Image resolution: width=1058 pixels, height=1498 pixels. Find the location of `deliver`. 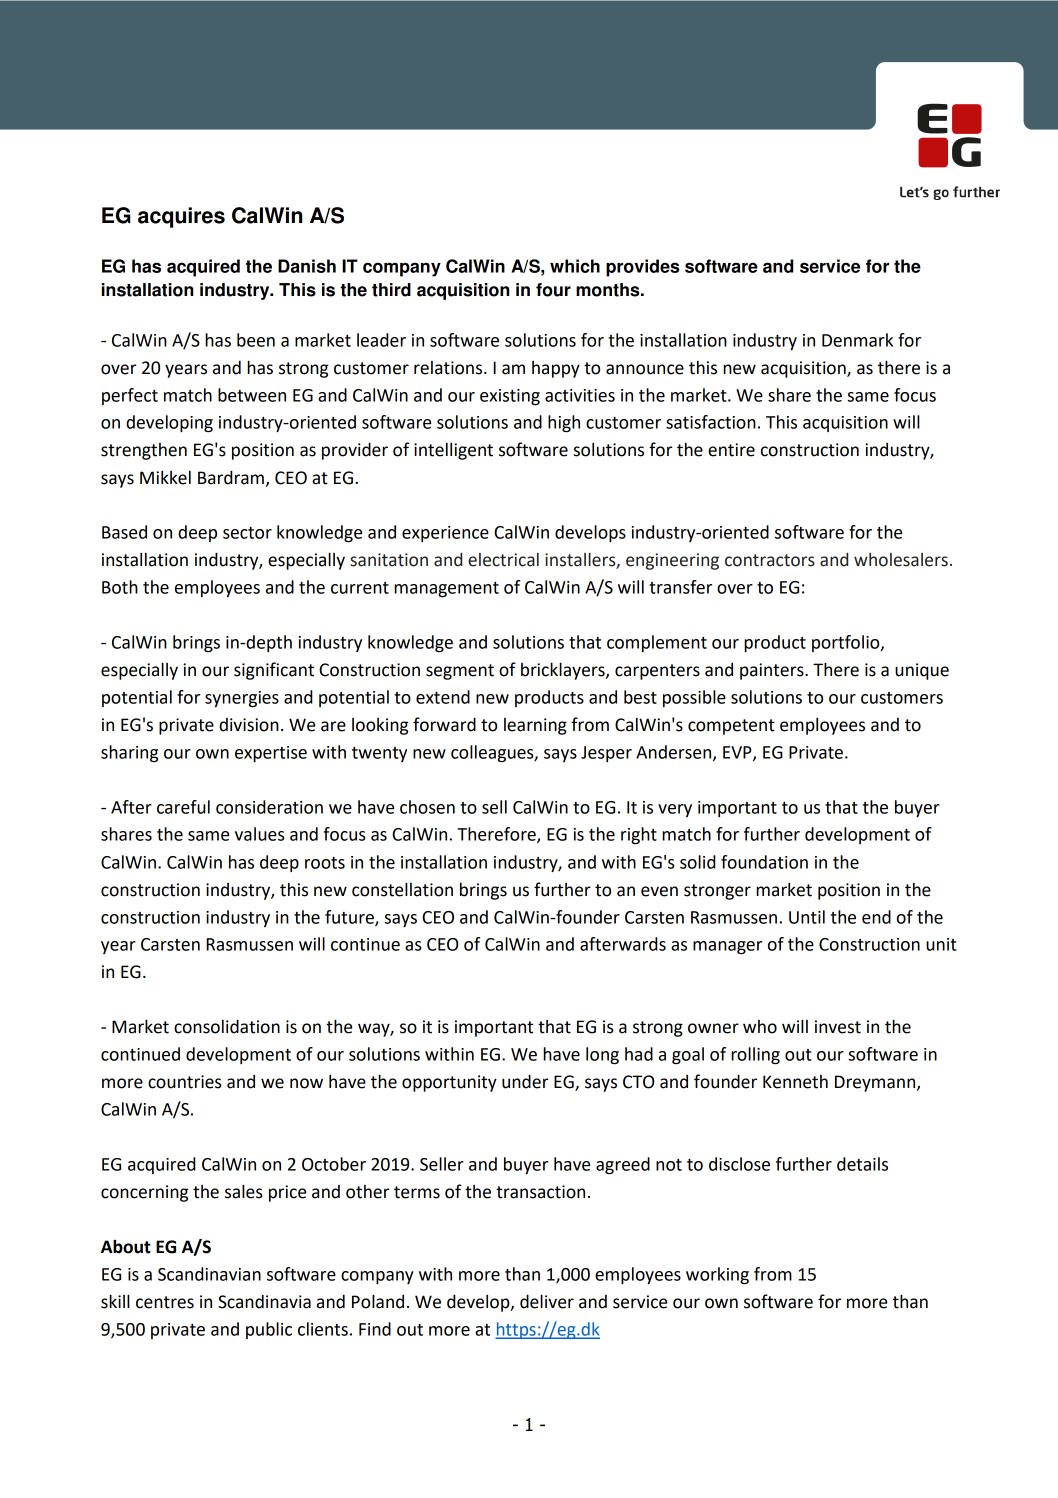

deliver is located at coordinates (547, 1301).
